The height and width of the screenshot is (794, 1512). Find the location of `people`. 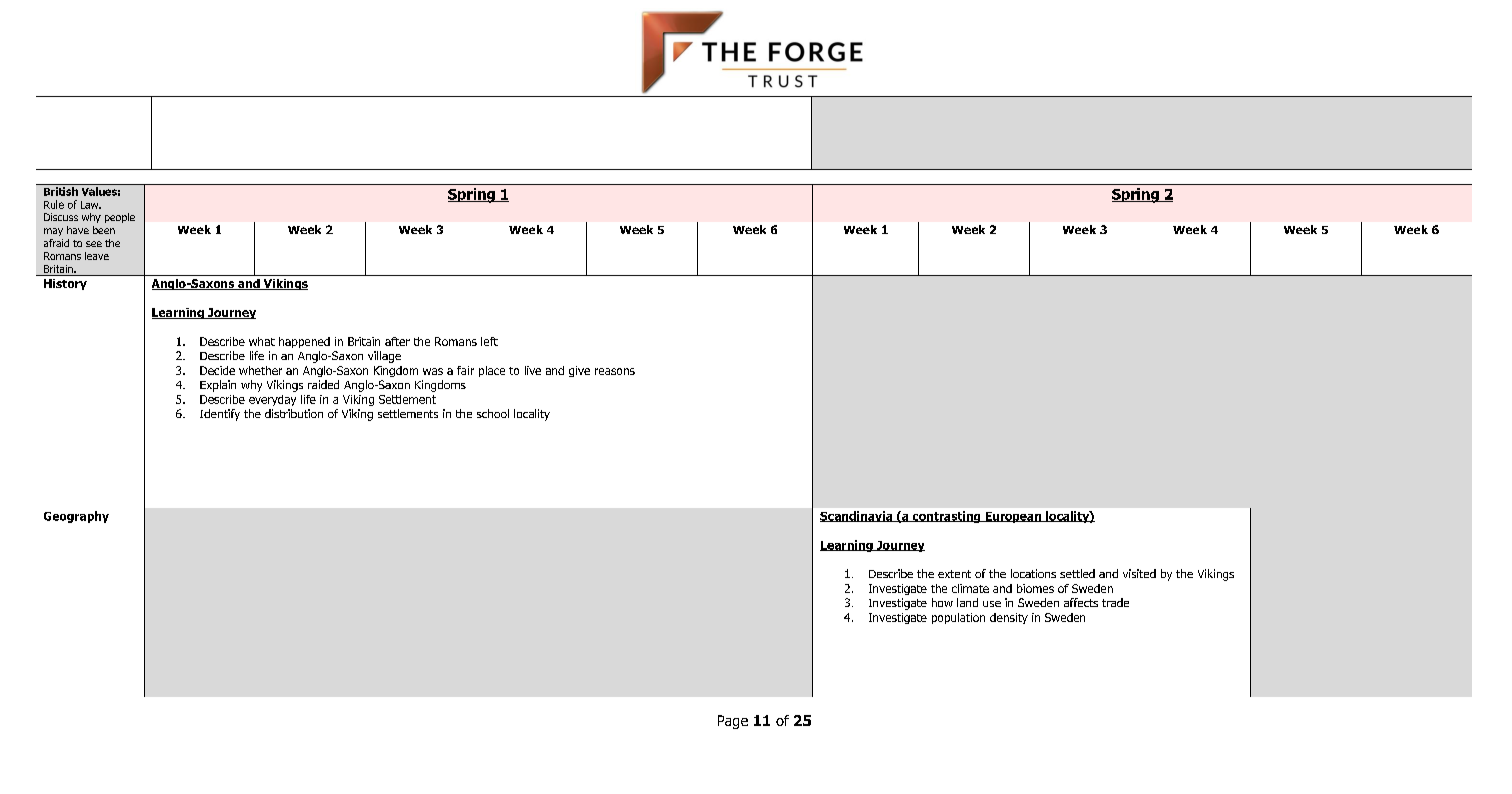

people is located at coordinates (120, 218).
